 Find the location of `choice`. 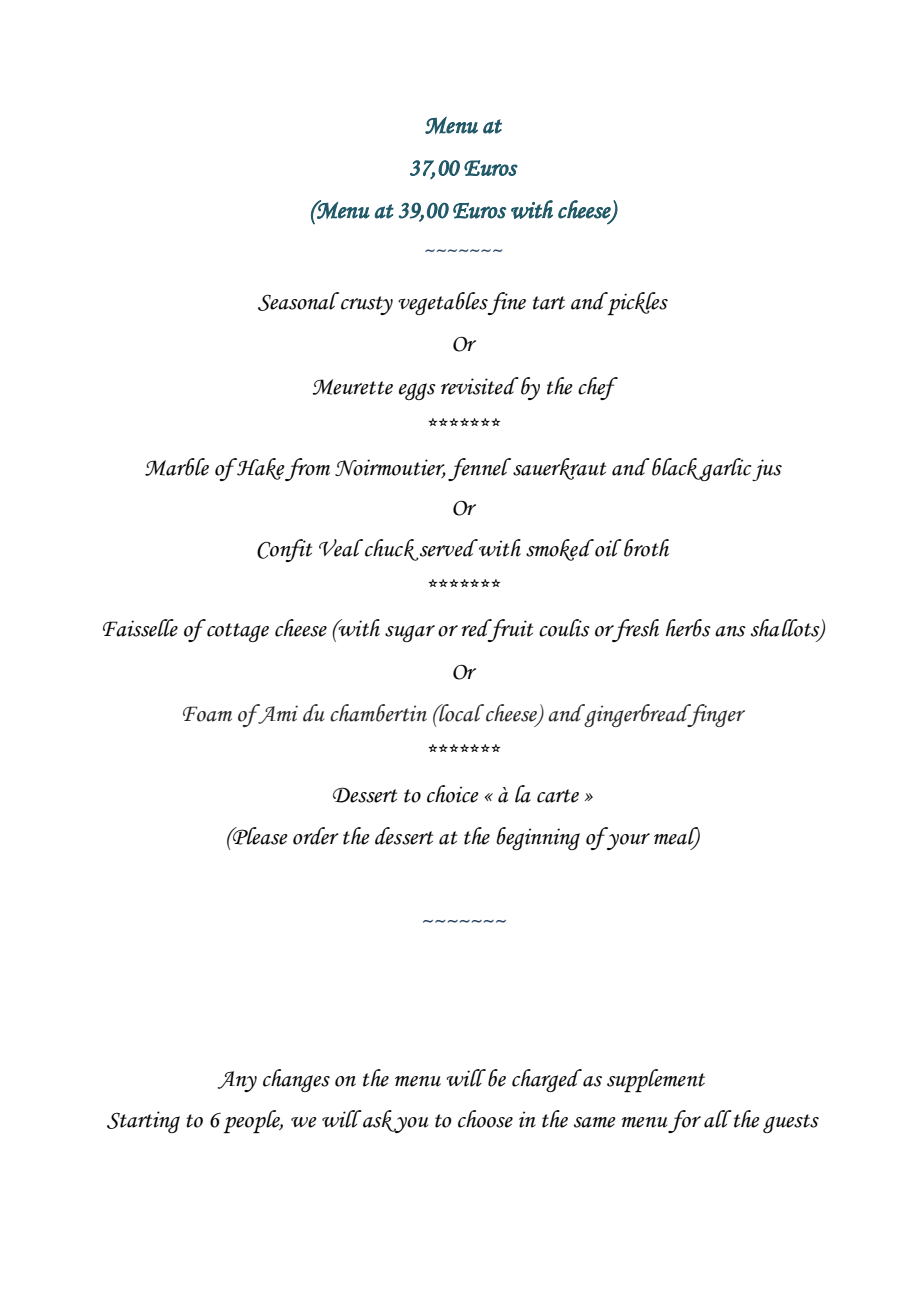

choice is located at coordinates (453, 794).
